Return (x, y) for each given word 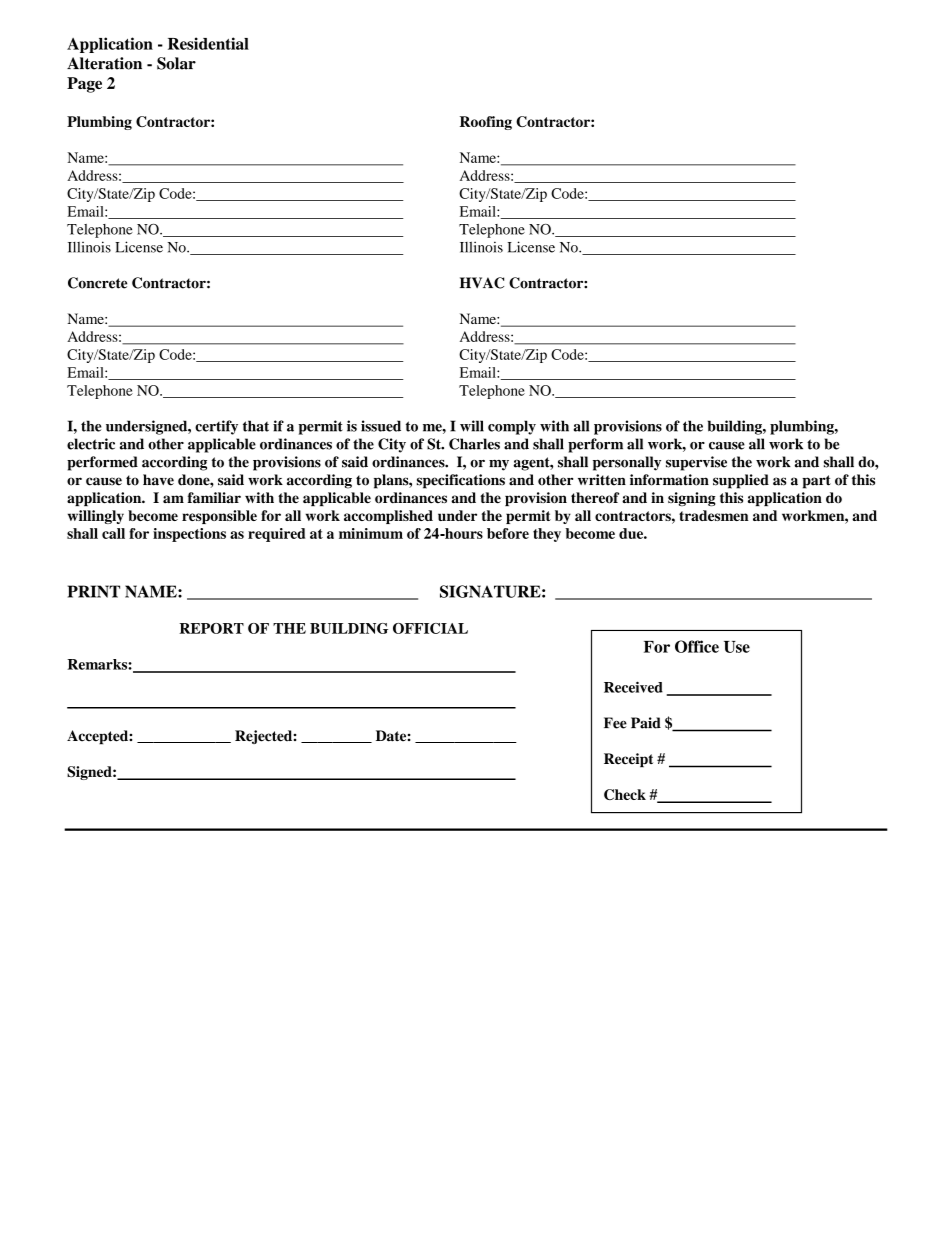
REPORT (211, 628)
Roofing (486, 123)
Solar (176, 63)
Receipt (628, 760)
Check (625, 794)
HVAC (482, 283)
